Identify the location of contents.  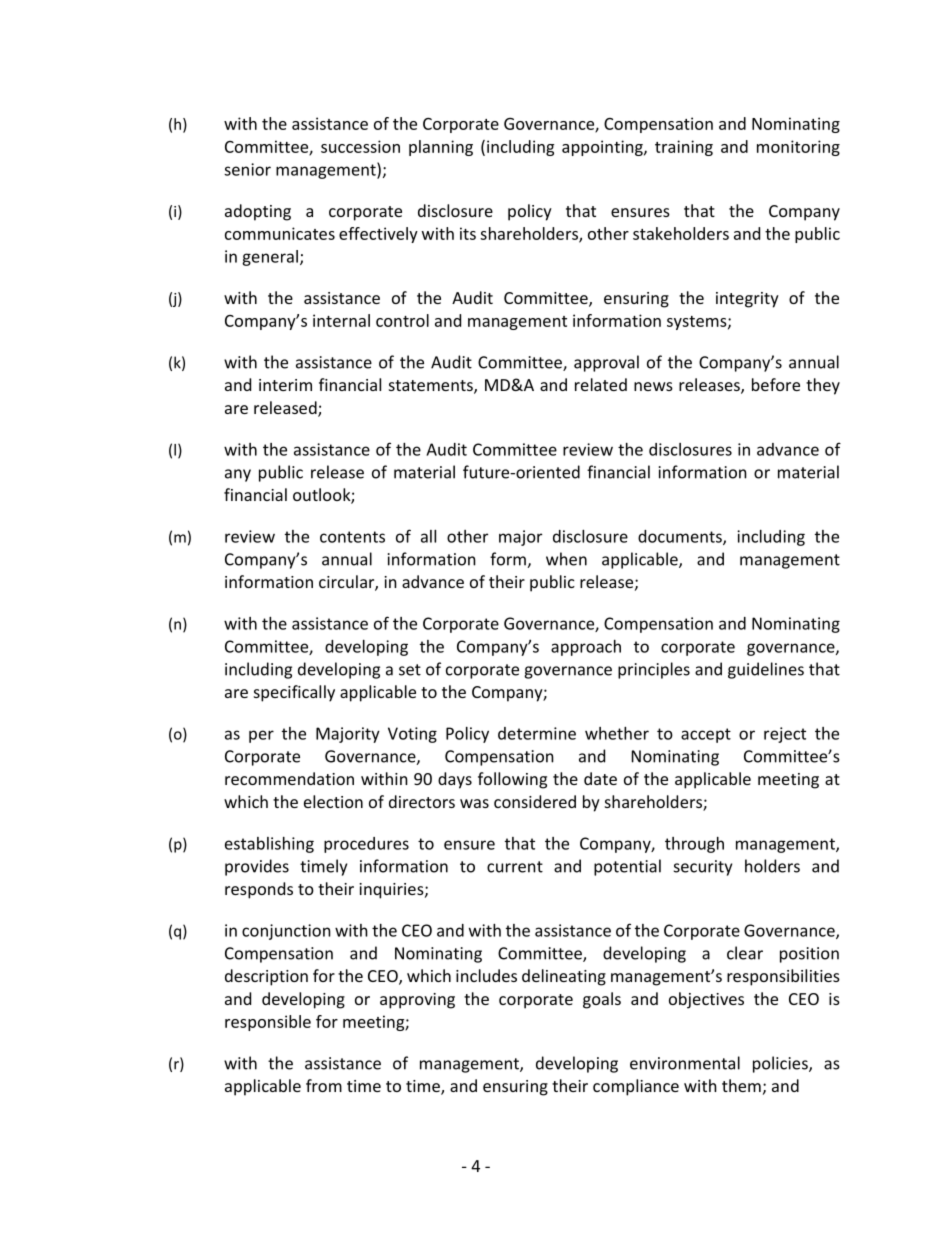
(352, 537).
